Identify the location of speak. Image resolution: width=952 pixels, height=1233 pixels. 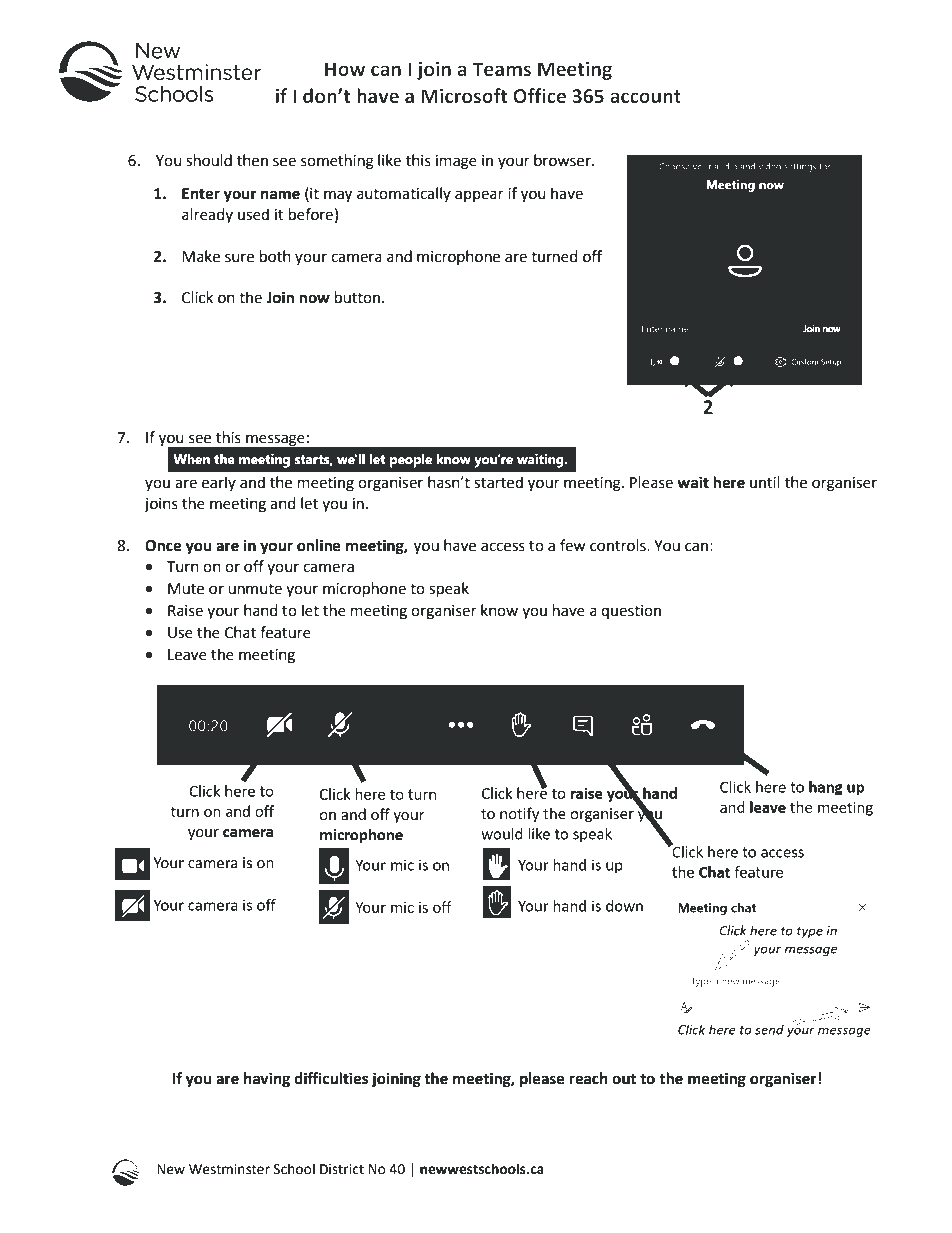
(449, 590).
